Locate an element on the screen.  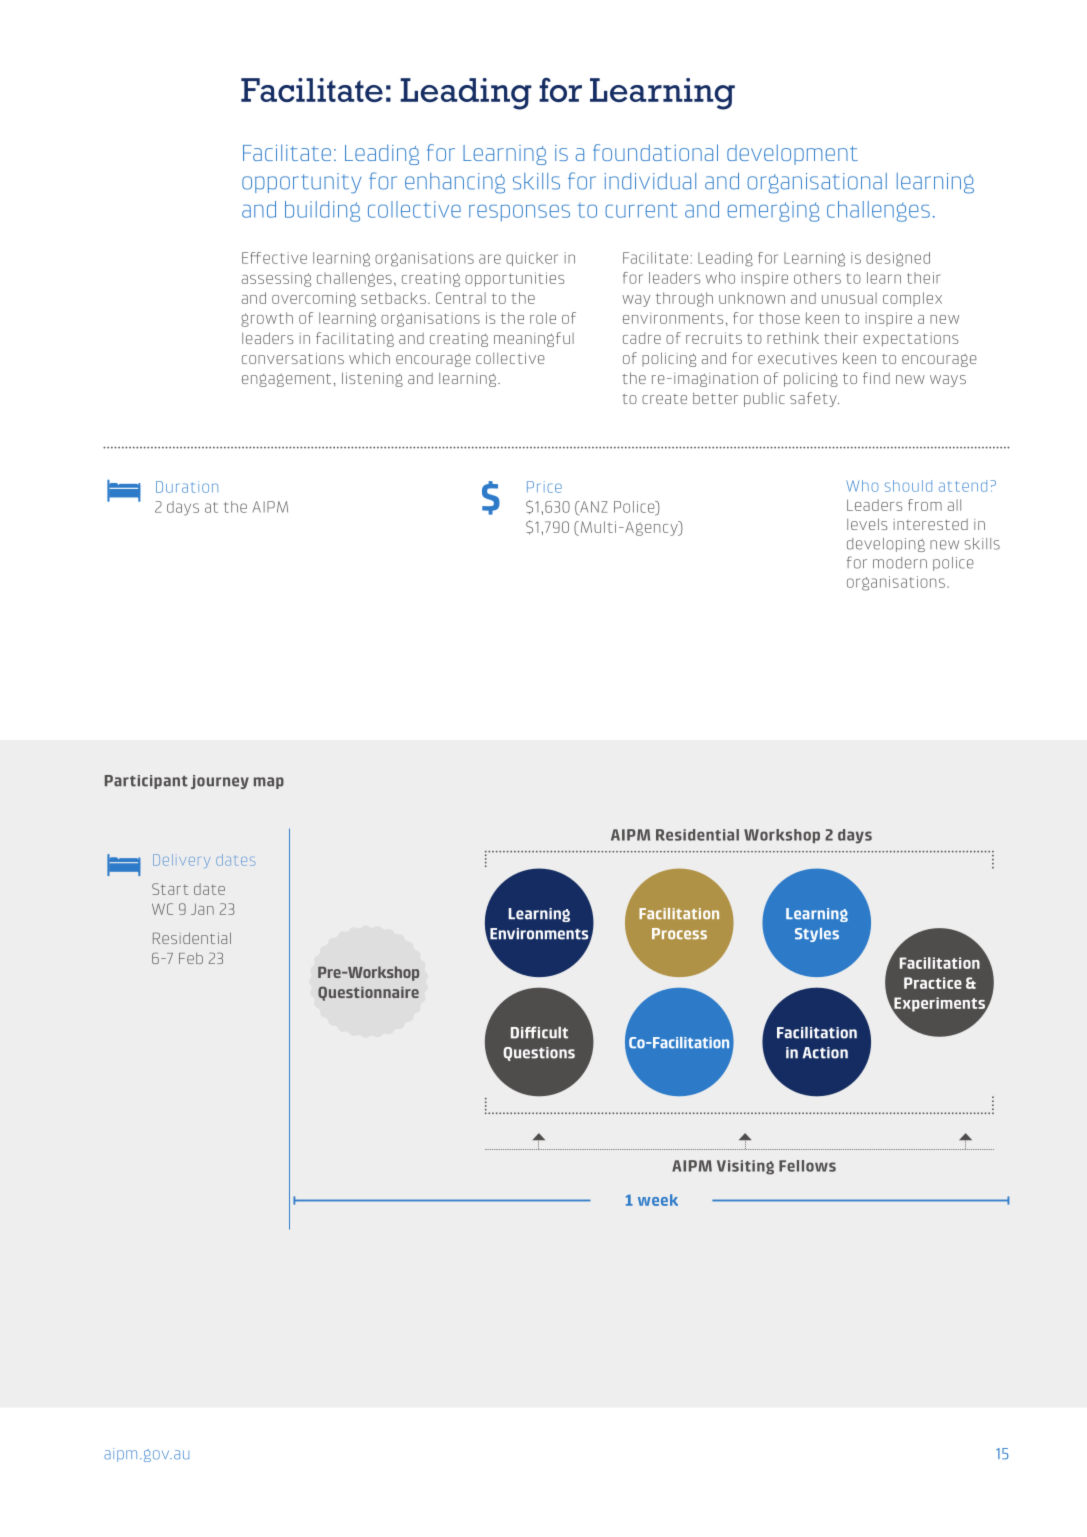
Process is located at coordinates (679, 934).
